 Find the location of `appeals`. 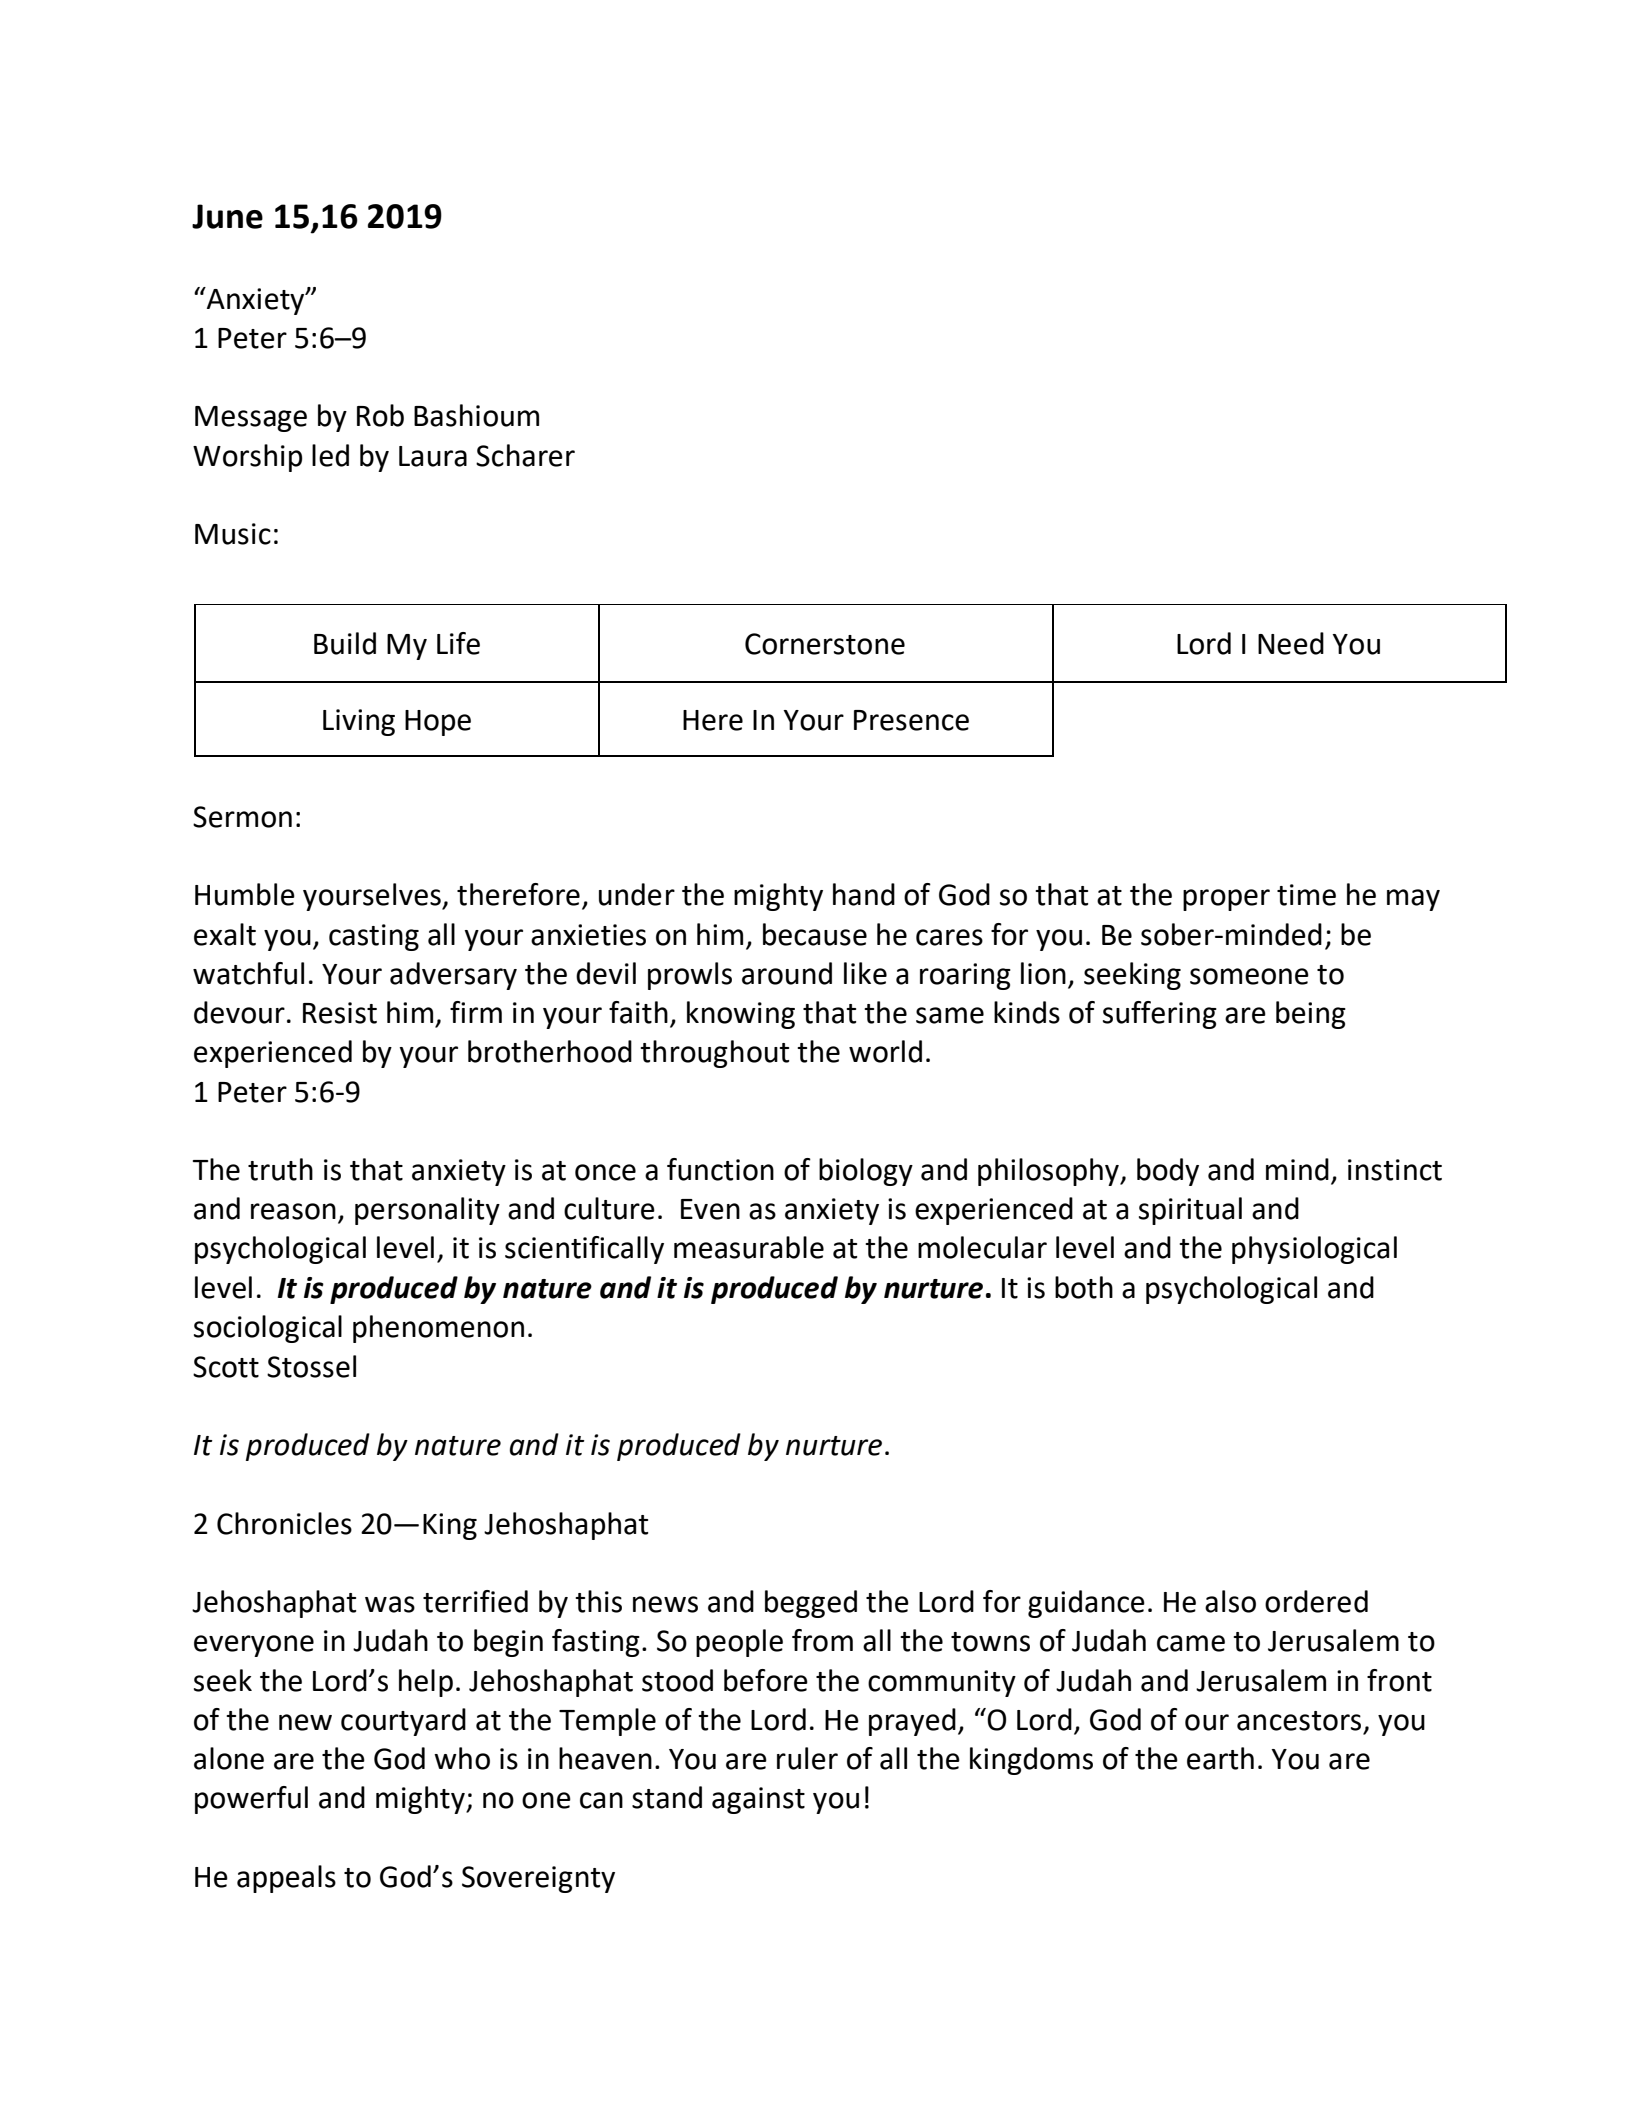

appeals is located at coordinates (286, 1879).
